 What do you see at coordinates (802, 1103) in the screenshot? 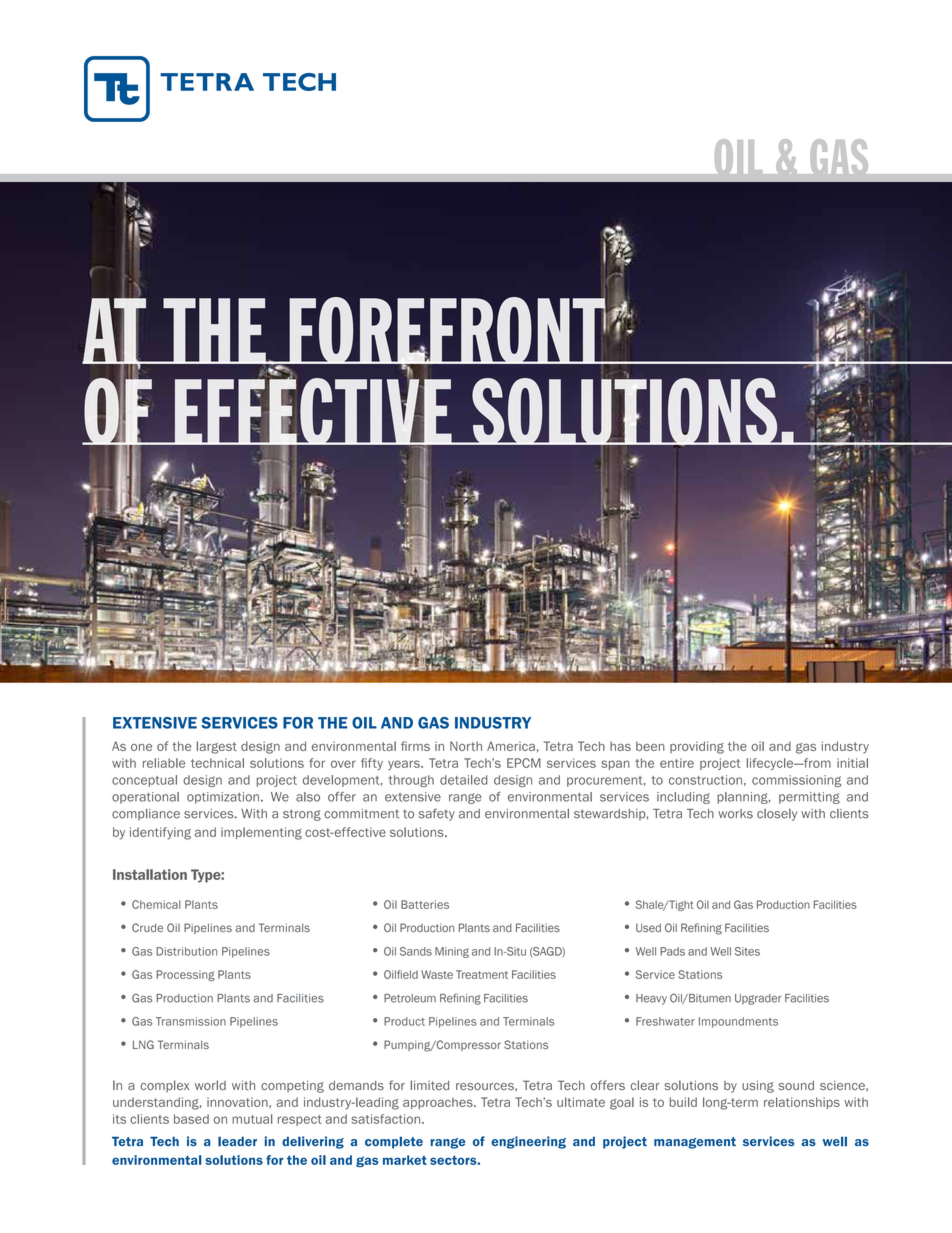
I see `relationships` at bounding box center [802, 1103].
